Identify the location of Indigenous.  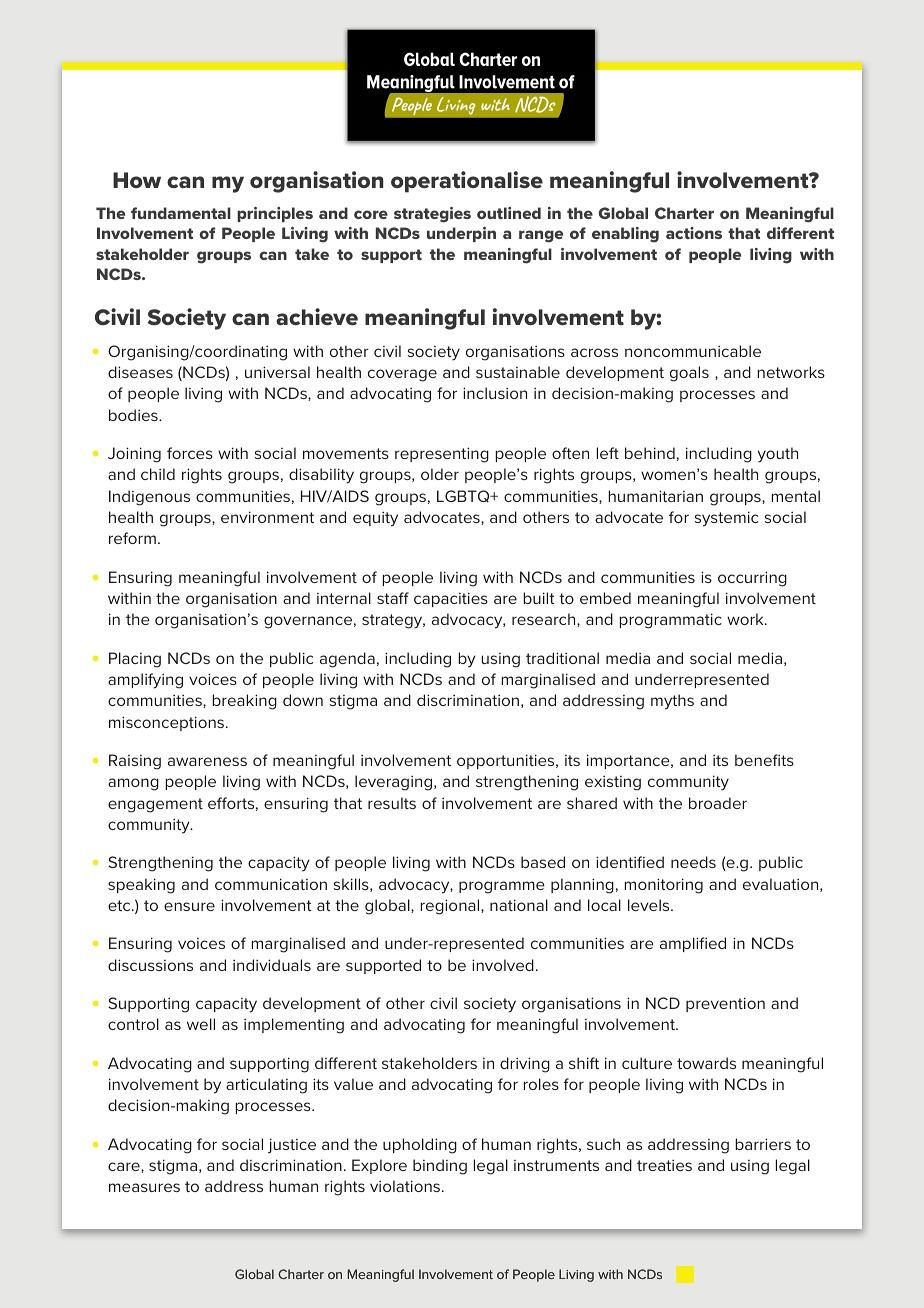
(149, 498).
